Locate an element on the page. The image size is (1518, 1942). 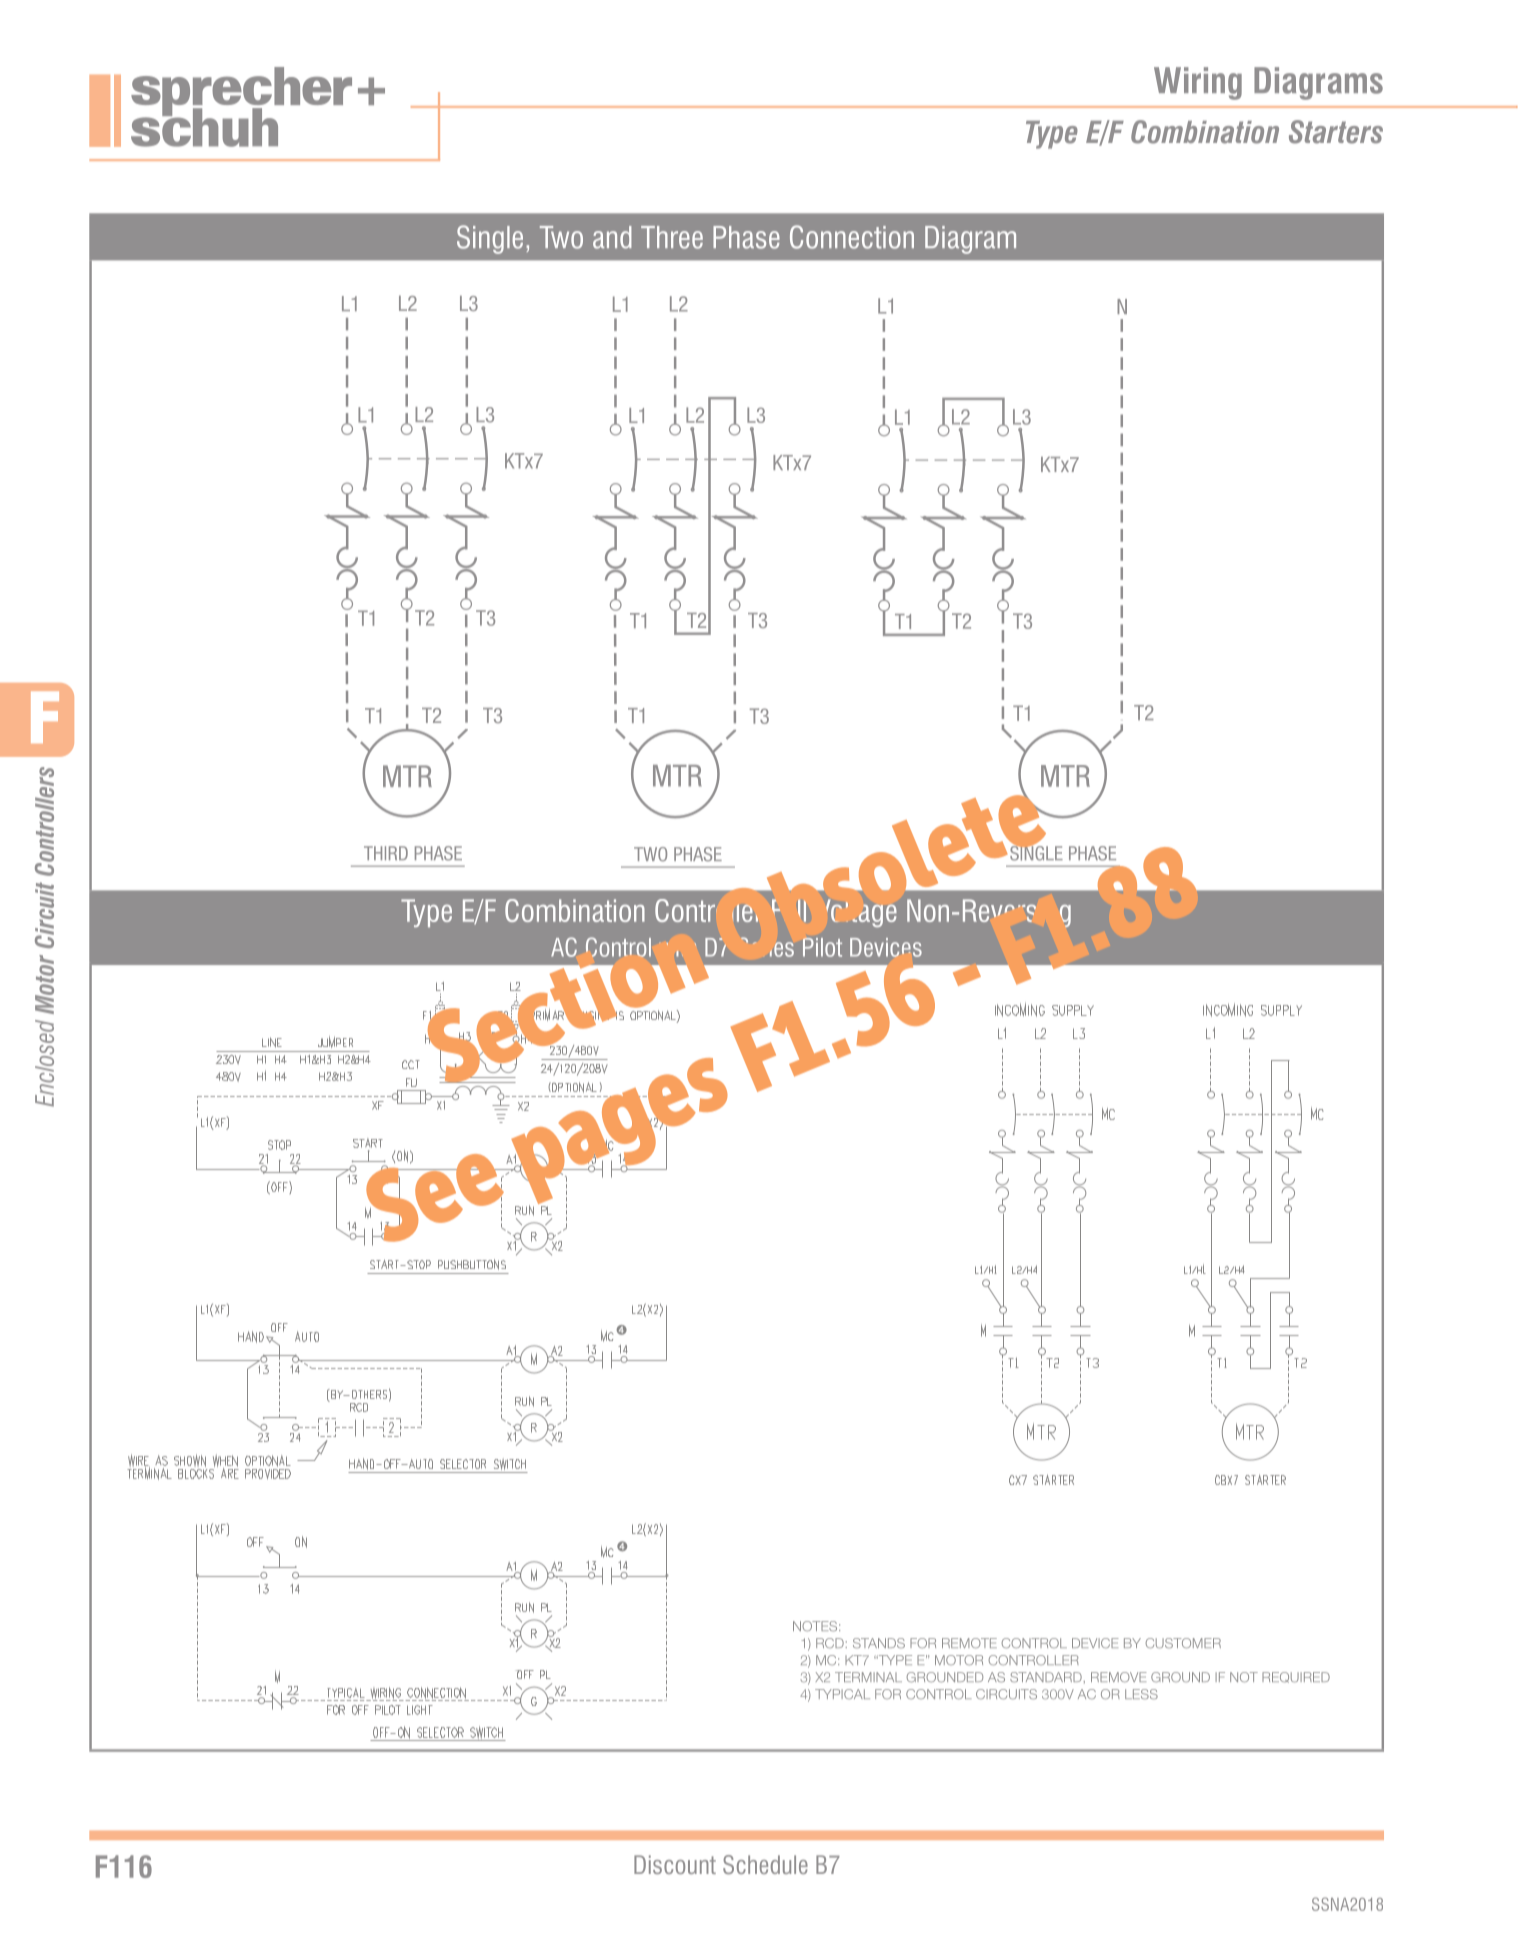
CUSTOMER is located at coordinates (1183, 1643).
